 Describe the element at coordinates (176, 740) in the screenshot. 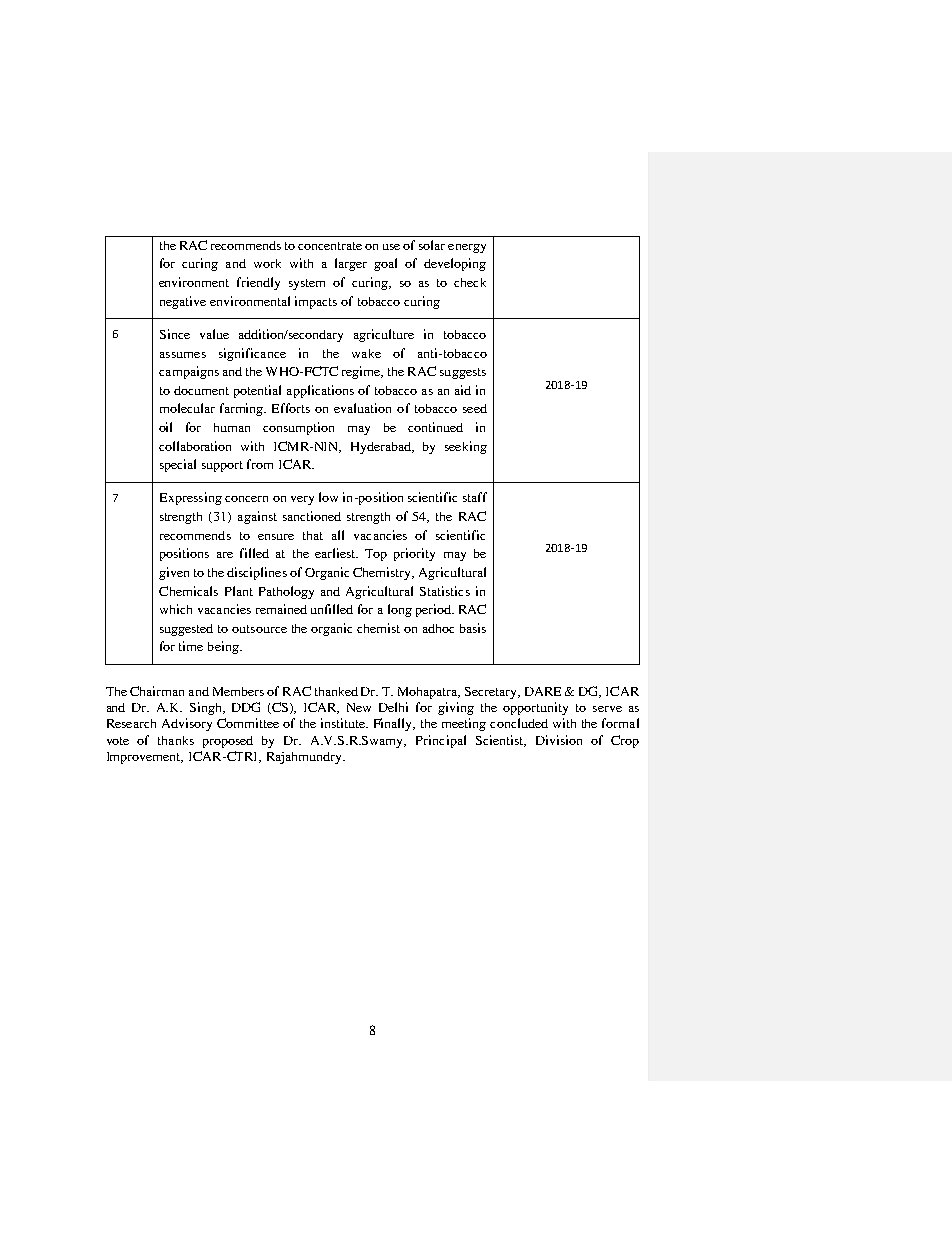

I see `thanks` at that location.
